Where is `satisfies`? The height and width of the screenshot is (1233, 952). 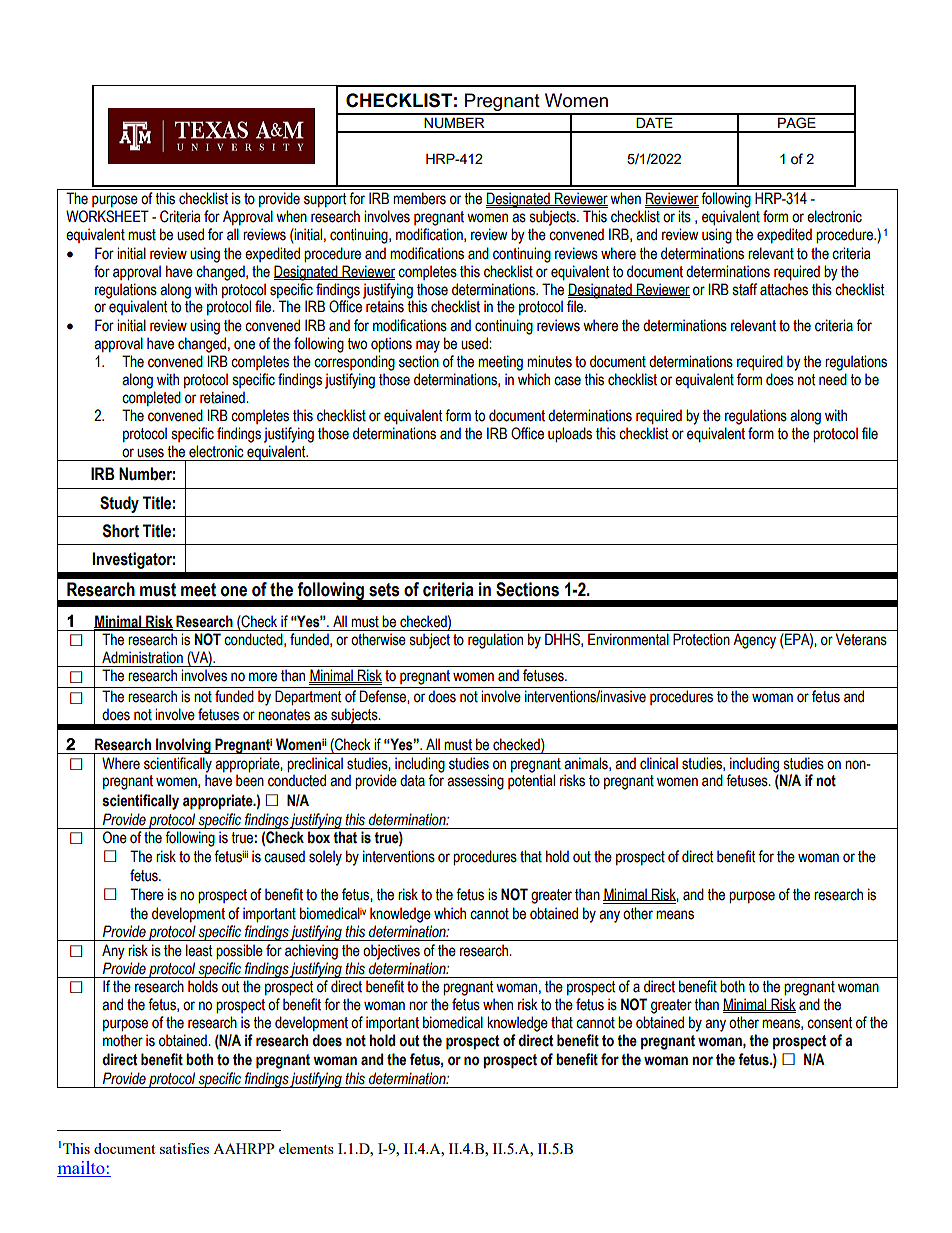 satisfies is located at coordinates (184, 1148).
